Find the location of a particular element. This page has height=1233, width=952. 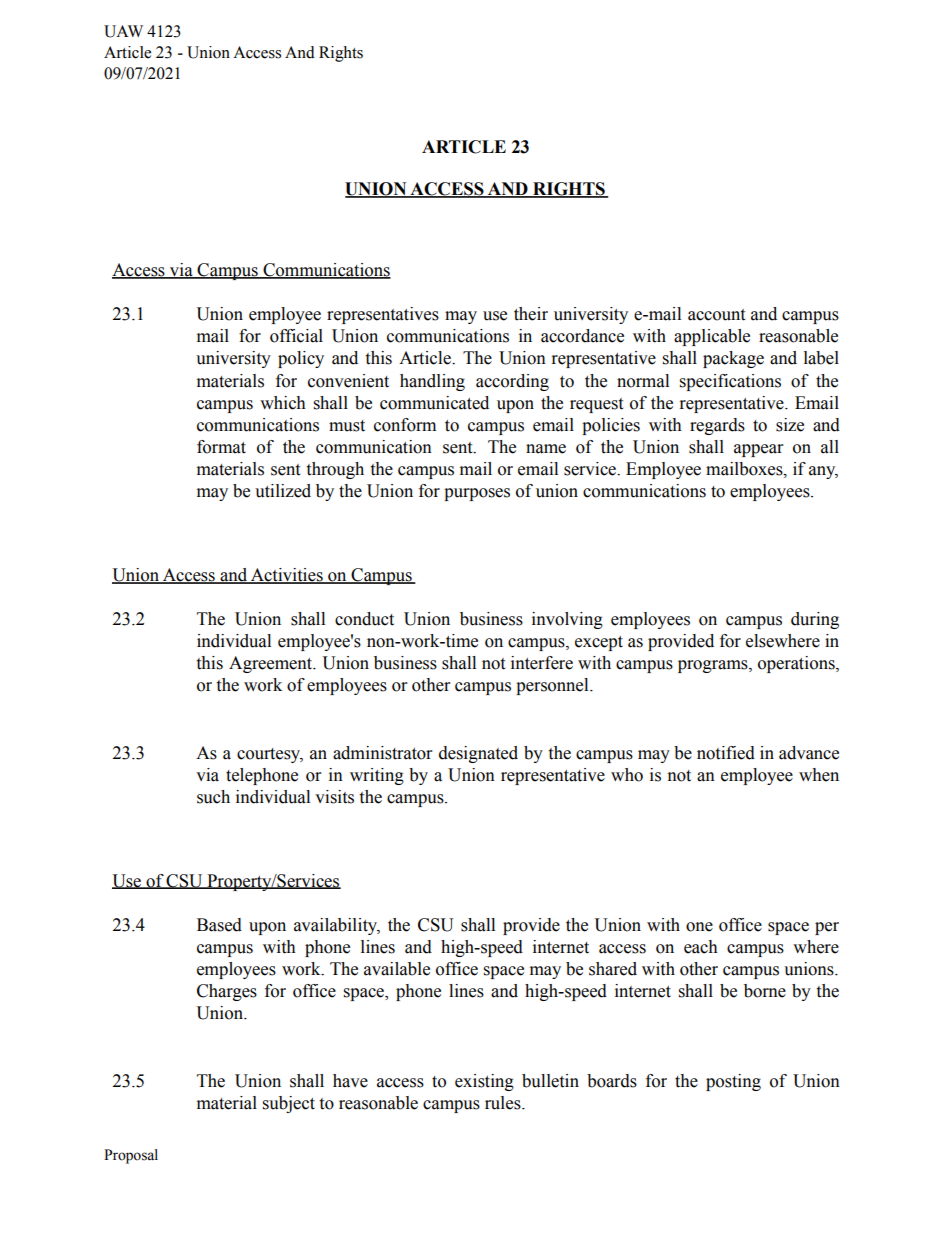

account is located at coordinates (716, 315).
